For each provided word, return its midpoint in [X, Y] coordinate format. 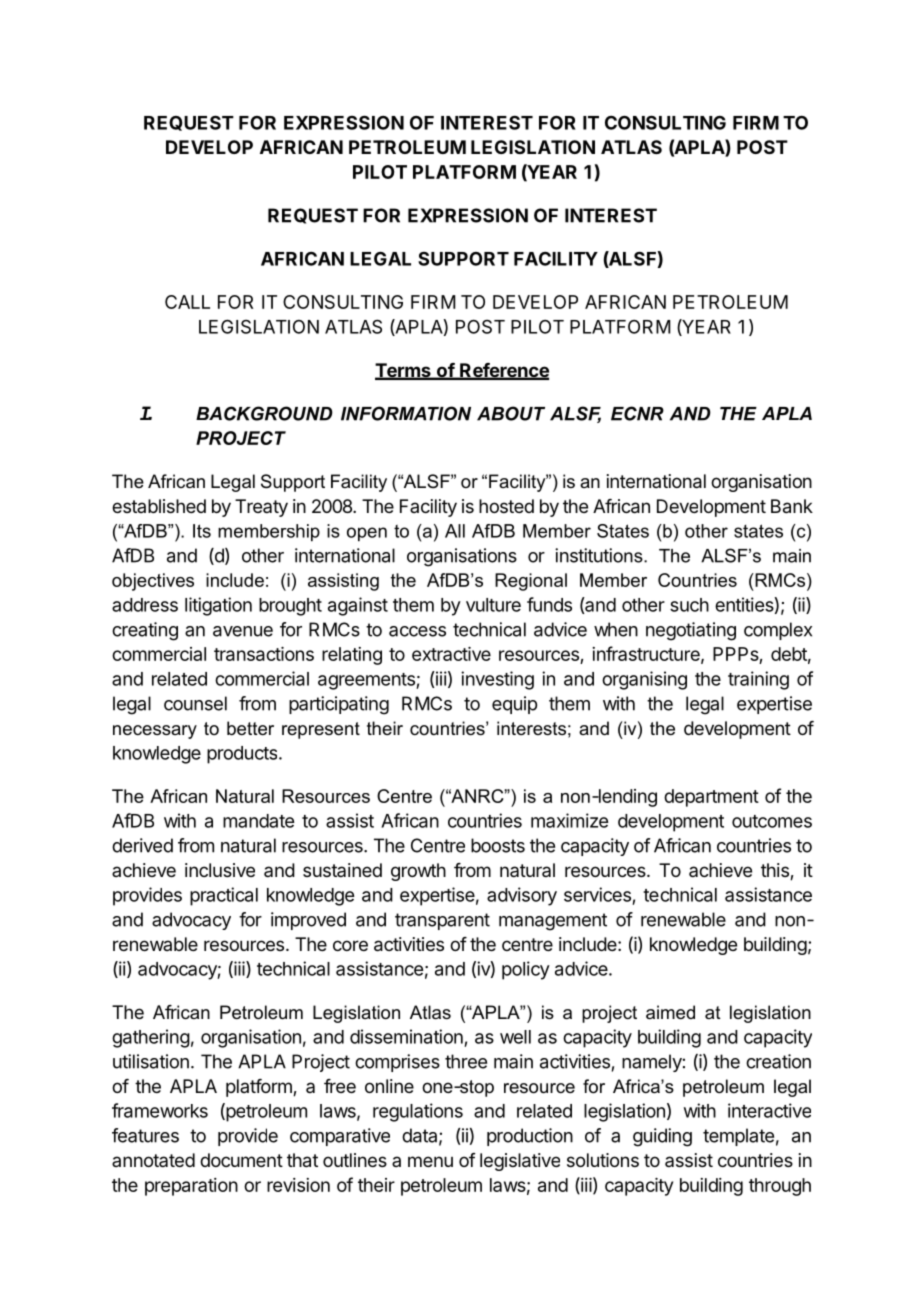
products [243, 755]
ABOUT [511, 413]
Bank [792, 506]
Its [202, 531]
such [689, 605]
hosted [506, 506]
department [711, 798]
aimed [670, 1012]
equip [514, 705]
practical [224, 896]
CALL [187, 302]
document [241, 1160]
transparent [442, 921]
